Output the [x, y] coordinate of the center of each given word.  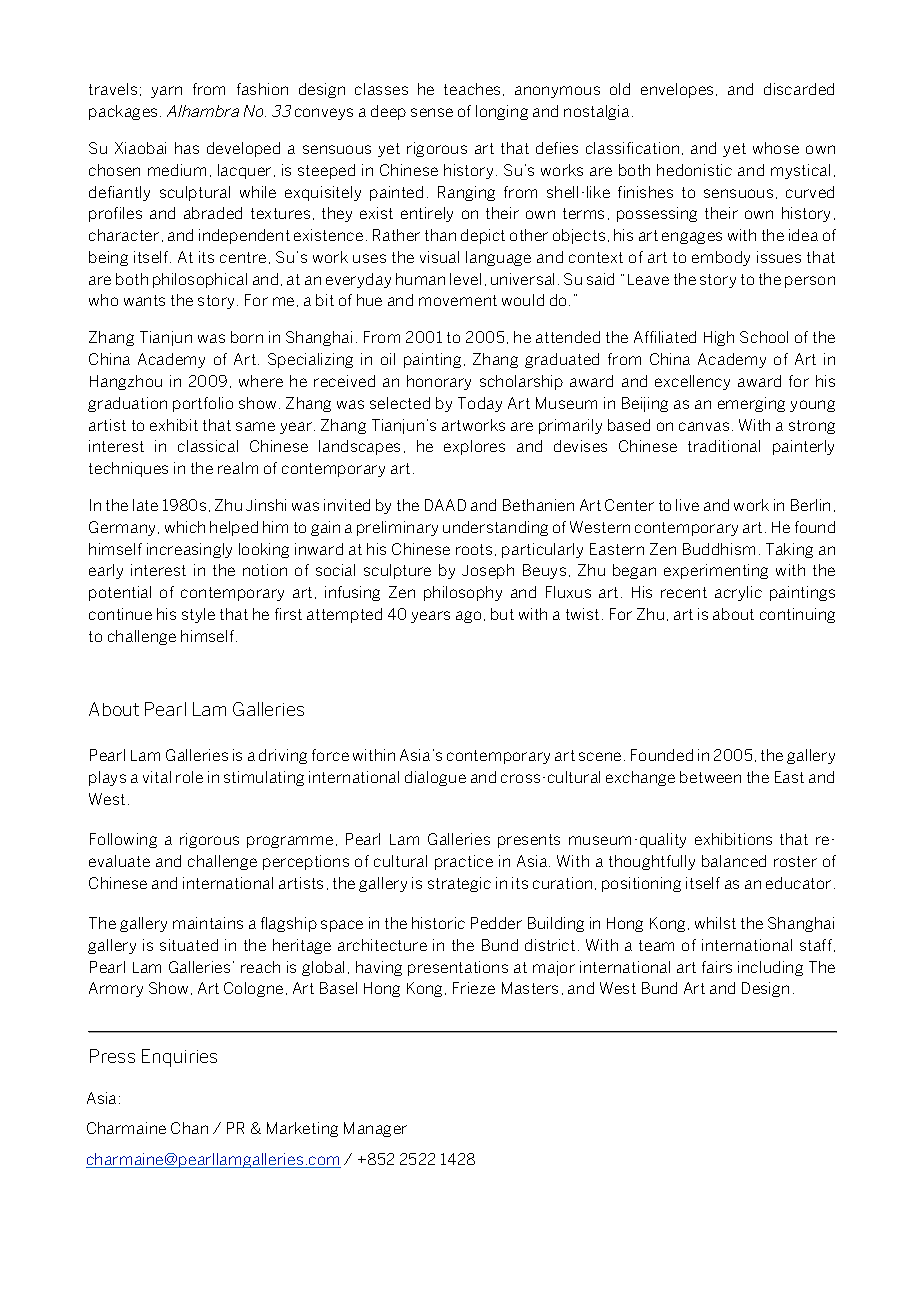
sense [432, 112]
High [719, 338]
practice [464, 862]
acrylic [738, 593]
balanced [734, 861]
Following [123, 840]
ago [468, 617]
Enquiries [179, 1058]
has [187, 148]
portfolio [203, 404]
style [198, 615]
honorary [439, 382]
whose [776, 148]
